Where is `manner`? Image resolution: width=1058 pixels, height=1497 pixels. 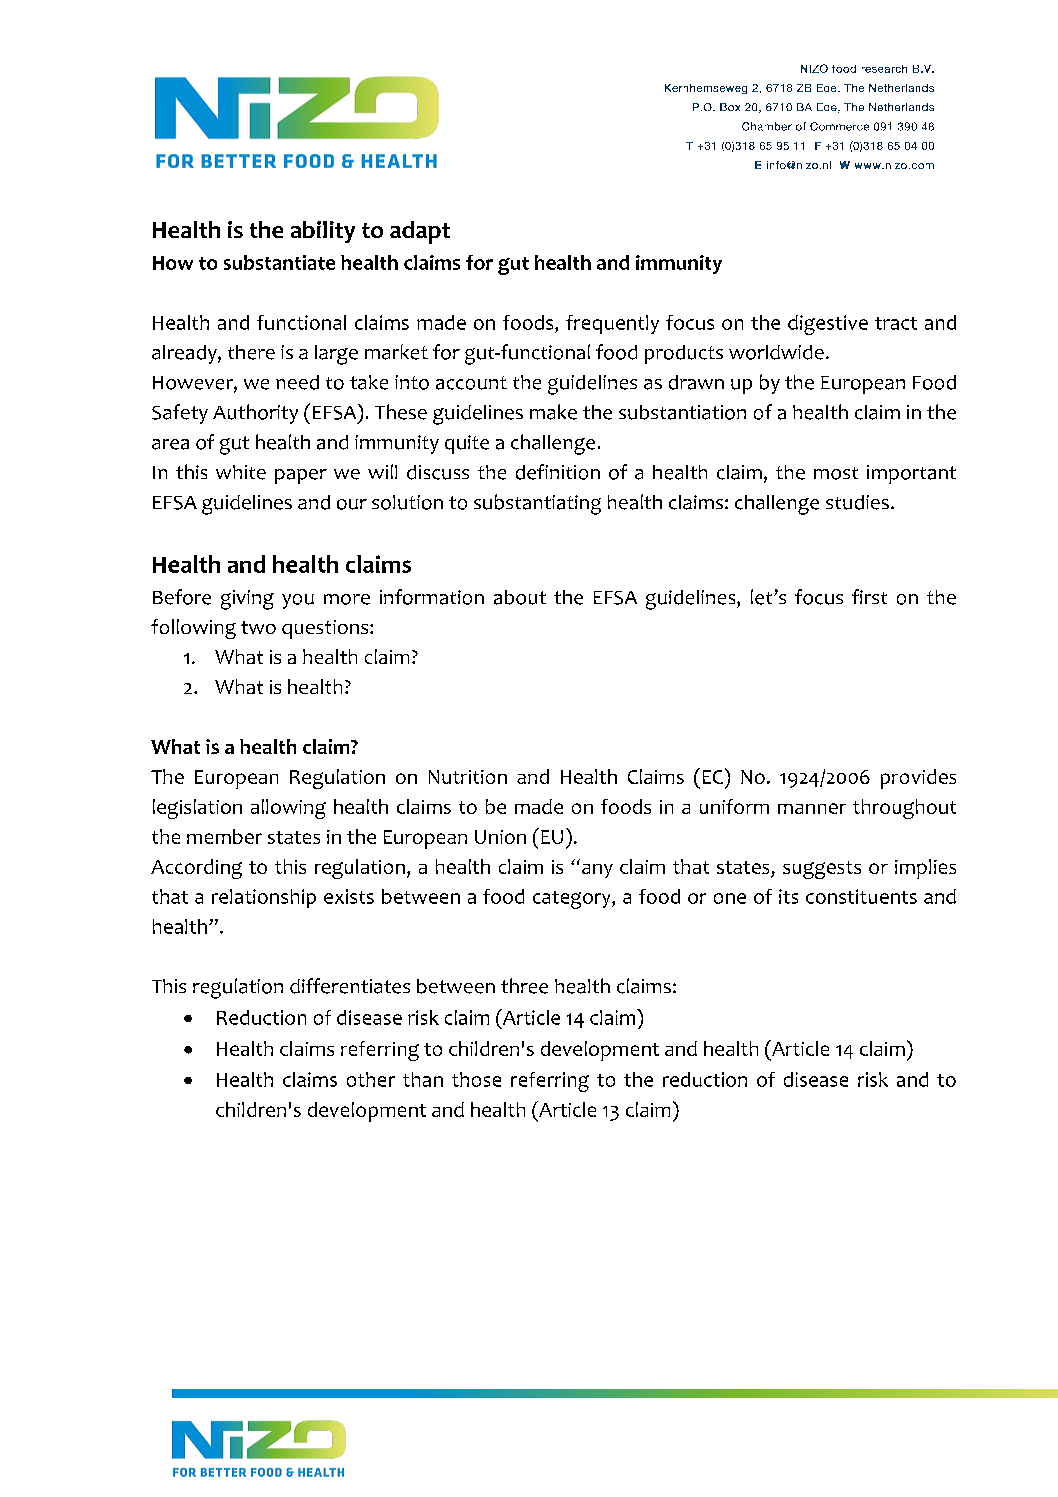
manner is located at coordinates (812, 808).
